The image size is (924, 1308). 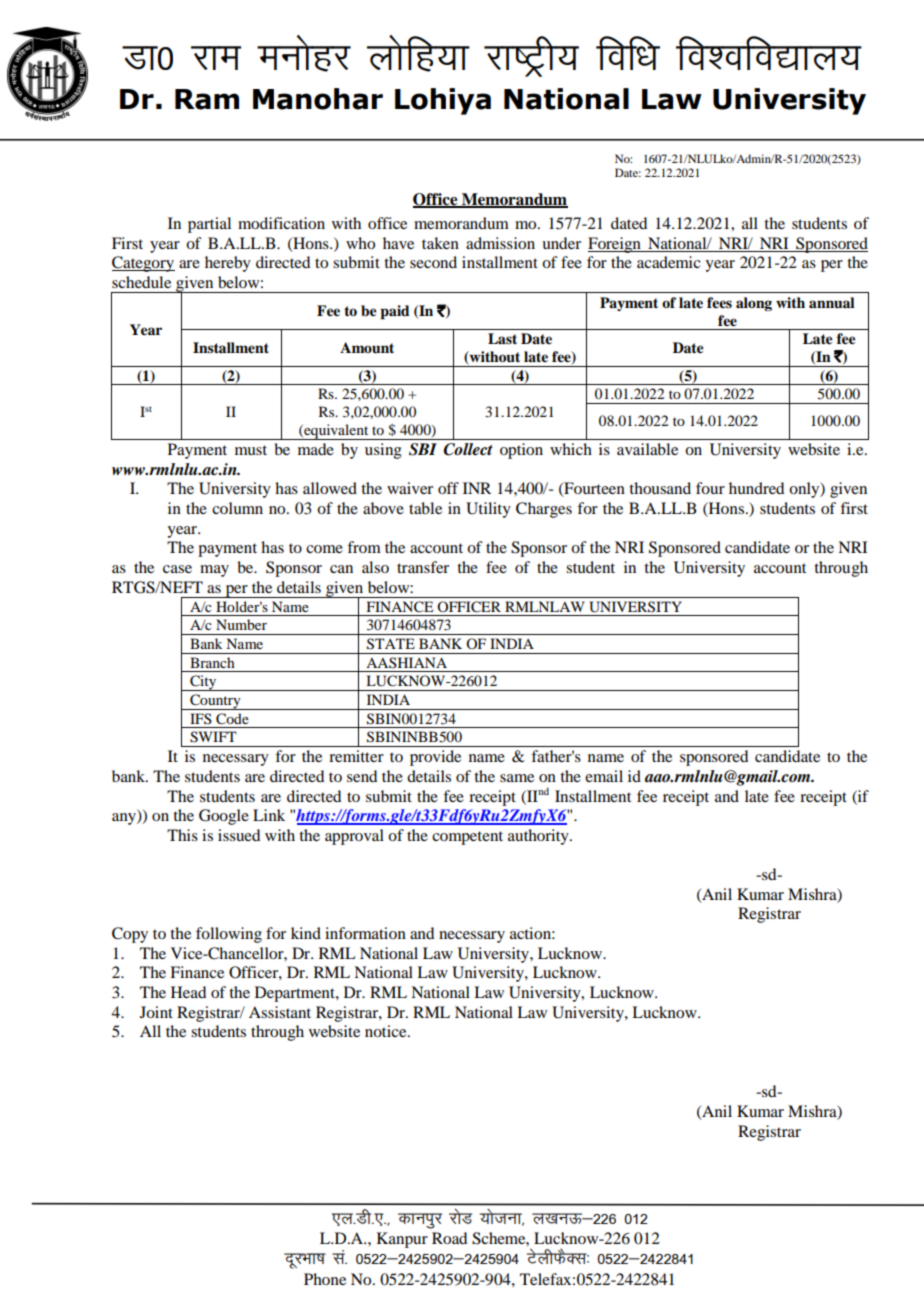 What do you see at coordinates (468, 449) in the screenshot?
I see `Collect` at bounding box center [468, 449].
